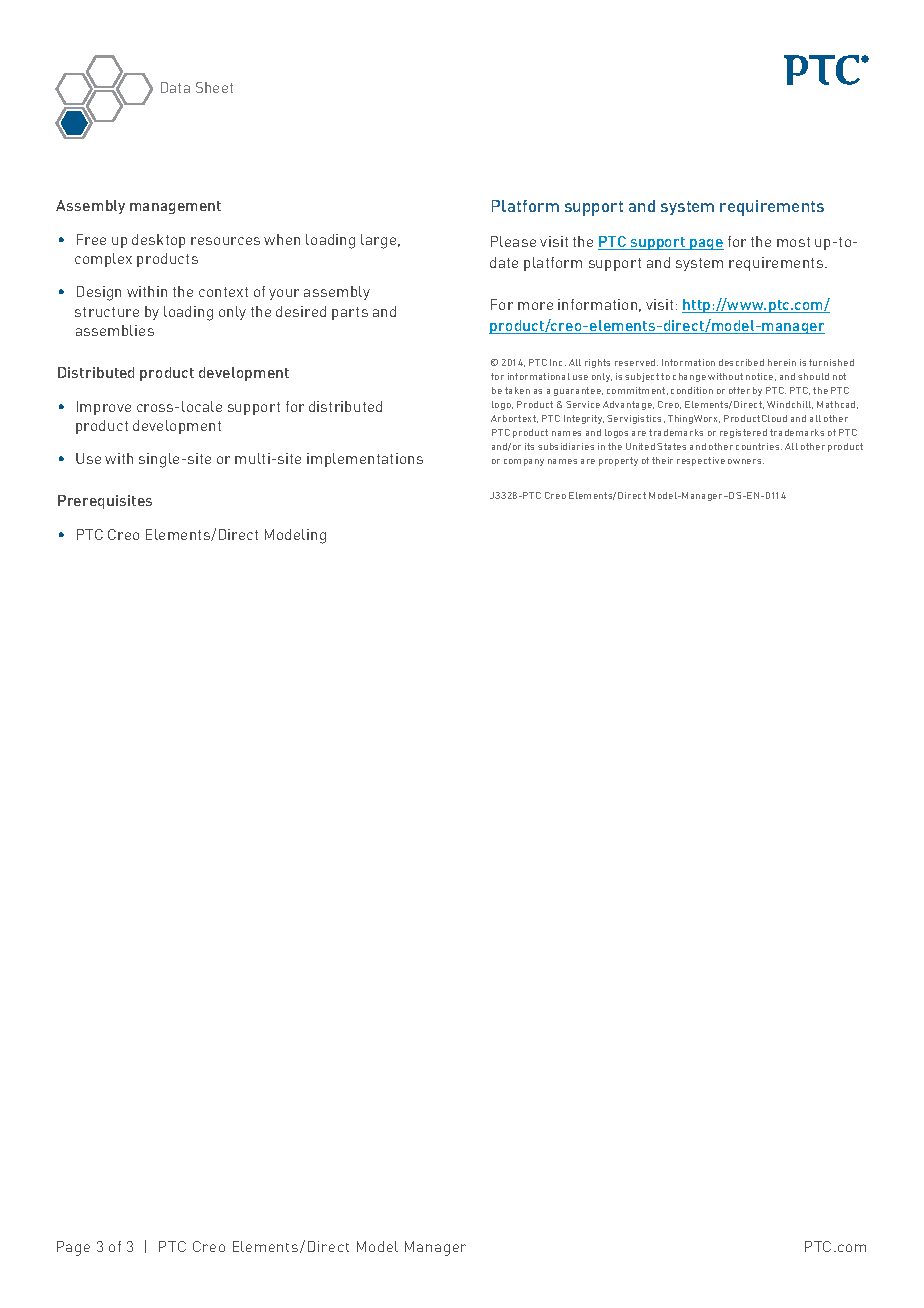  I want to click on more, so click(535, 306).
